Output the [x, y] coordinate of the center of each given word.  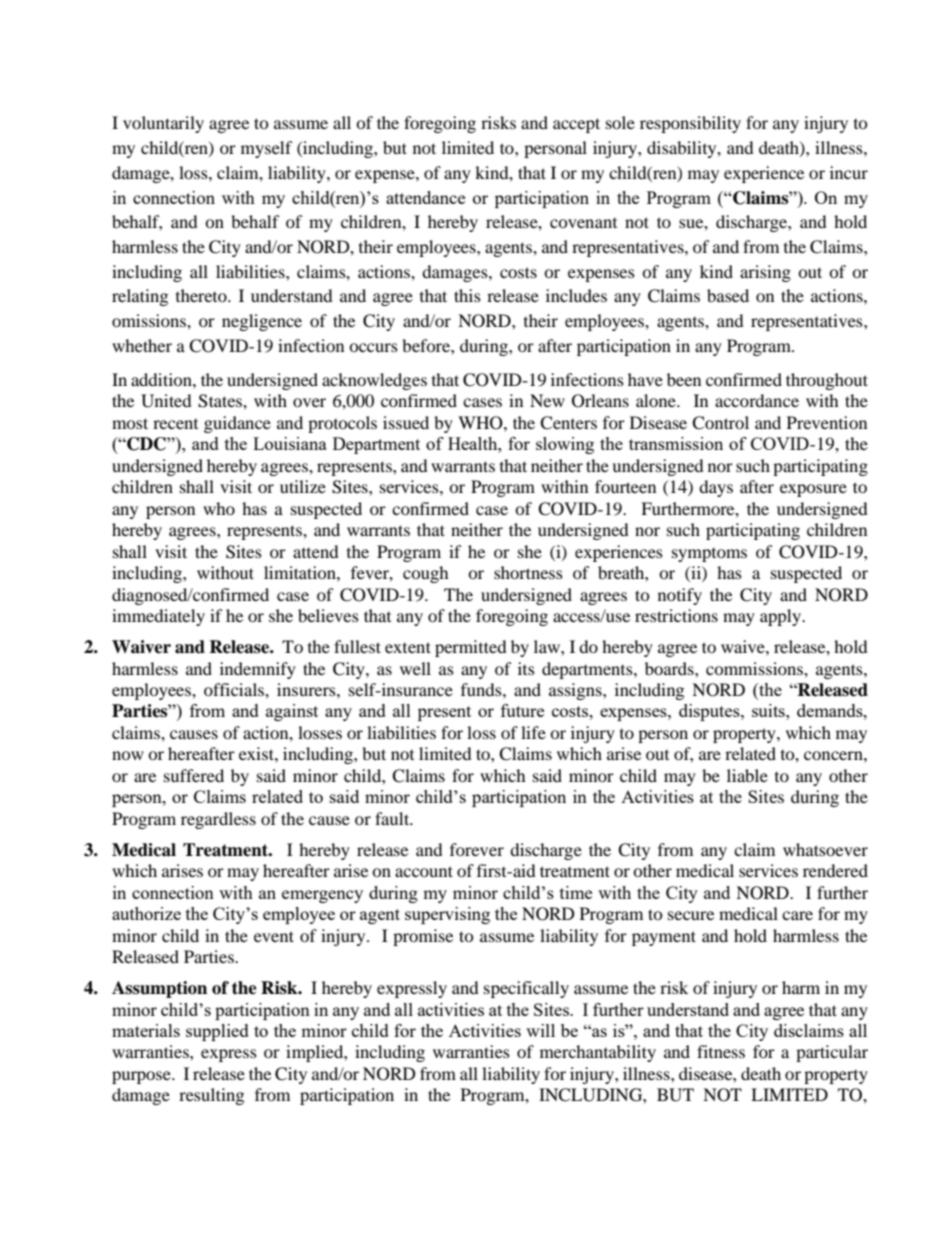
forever [477, 849]
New [547, 400]
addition [162, 379]
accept [576, 125]
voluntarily [163, 124]
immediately [158, 617]
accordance [757, 400]
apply [781, 617]
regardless [218, 820]
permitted [471, 648]
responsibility [690, 124]
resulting [211, 1096]
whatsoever [825, 849]
